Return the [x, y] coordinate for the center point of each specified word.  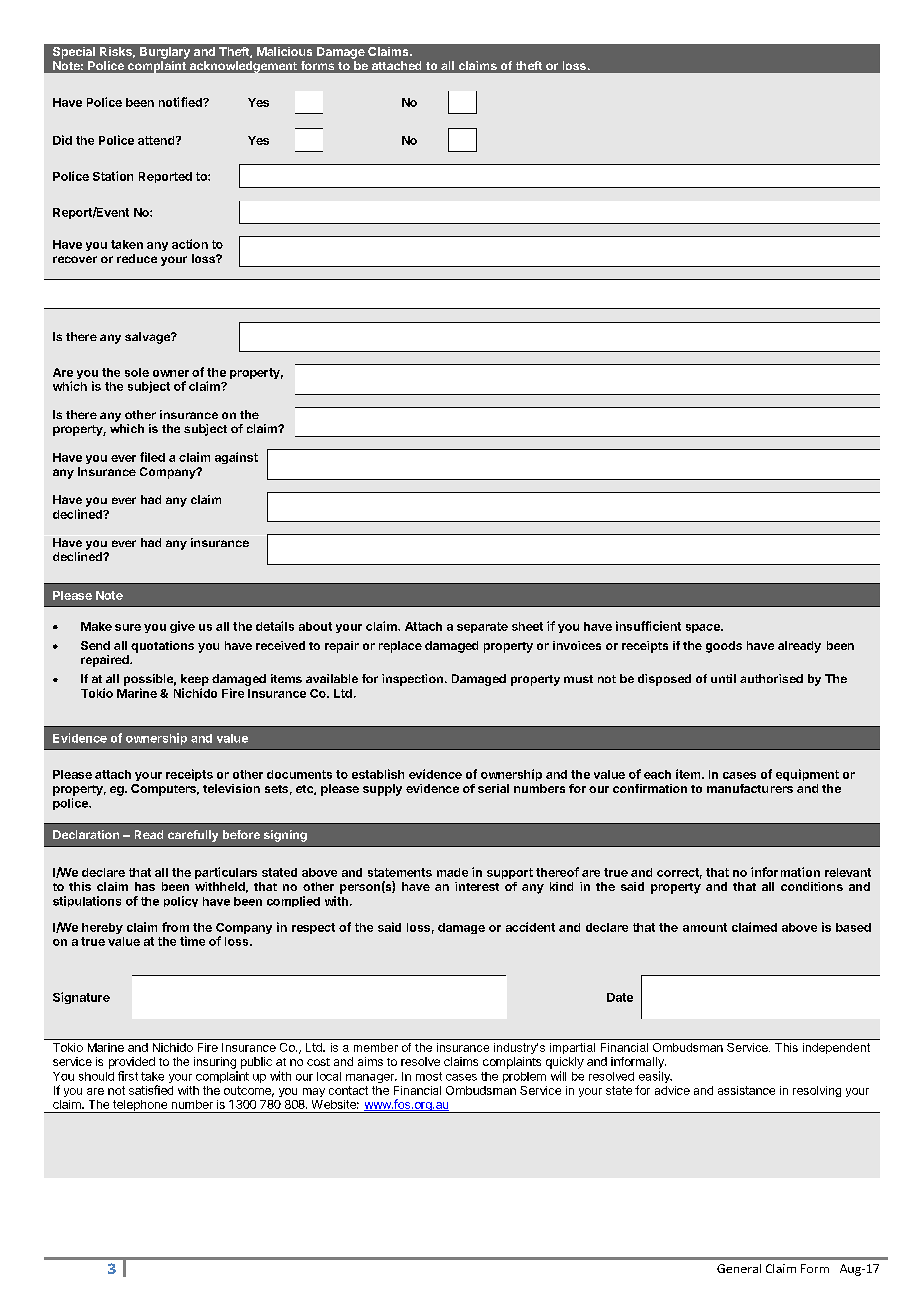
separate [482, 627]
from [175, 927]
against [236, 458]
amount [705, 927]
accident [530, 927]
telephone [140, 1106]
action [190, 244]
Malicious [284, 51]
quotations [162, 647]
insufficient [648, 626]
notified [181, 102]
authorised [771, 678]
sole [137, 372]
